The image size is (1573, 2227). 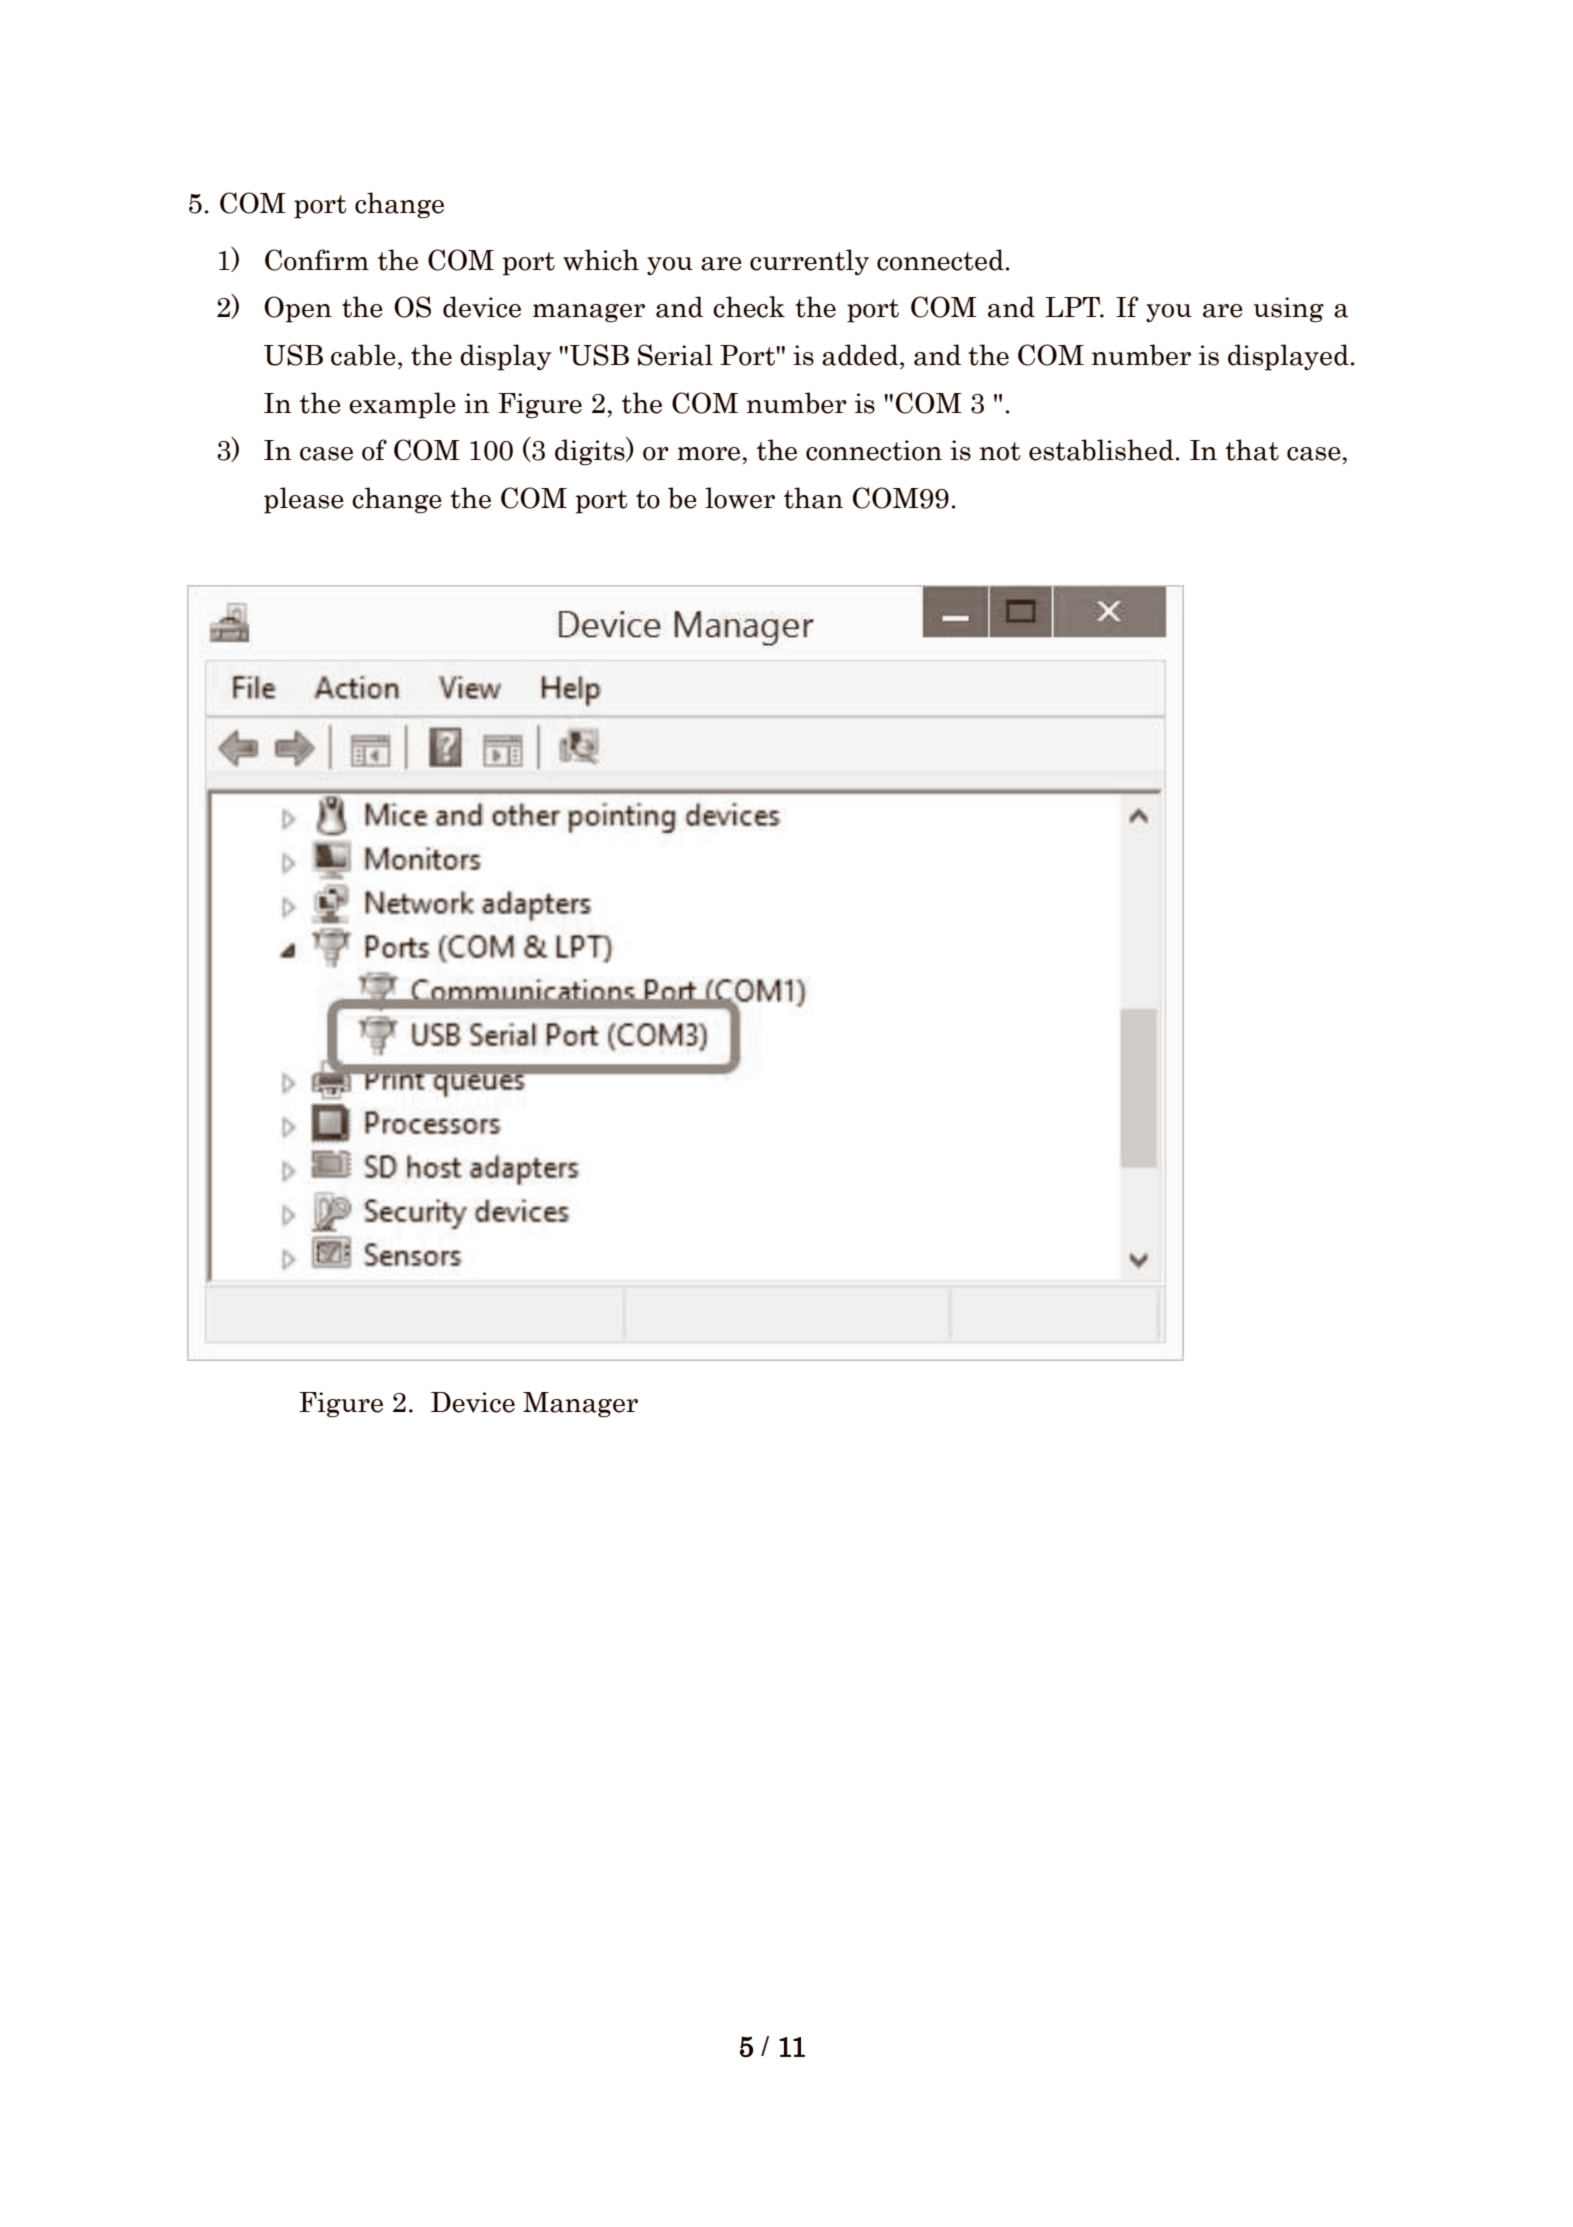 What do you see at coordinates (675, 355) in the image?
I see `Serial` at bounding box center [675, 355].
